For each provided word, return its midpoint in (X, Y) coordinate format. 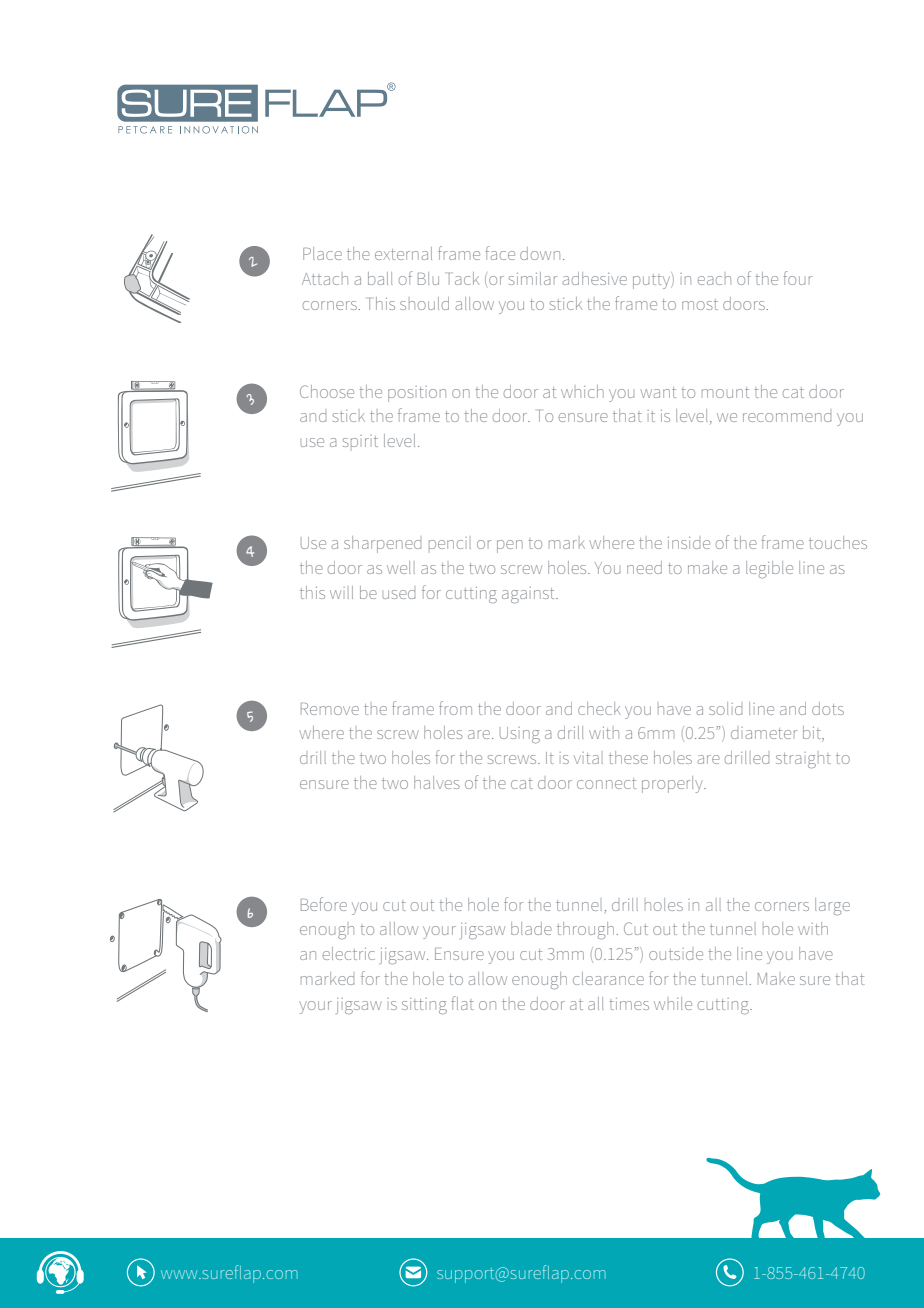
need (644, 567)
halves (437, 782)
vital (588, 758)
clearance (608, 978)
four (798, 278)
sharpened (382, 544)
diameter (764, 733)
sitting (424, 1006)
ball (380, 278)
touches (838, 542)
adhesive (595, 278)
